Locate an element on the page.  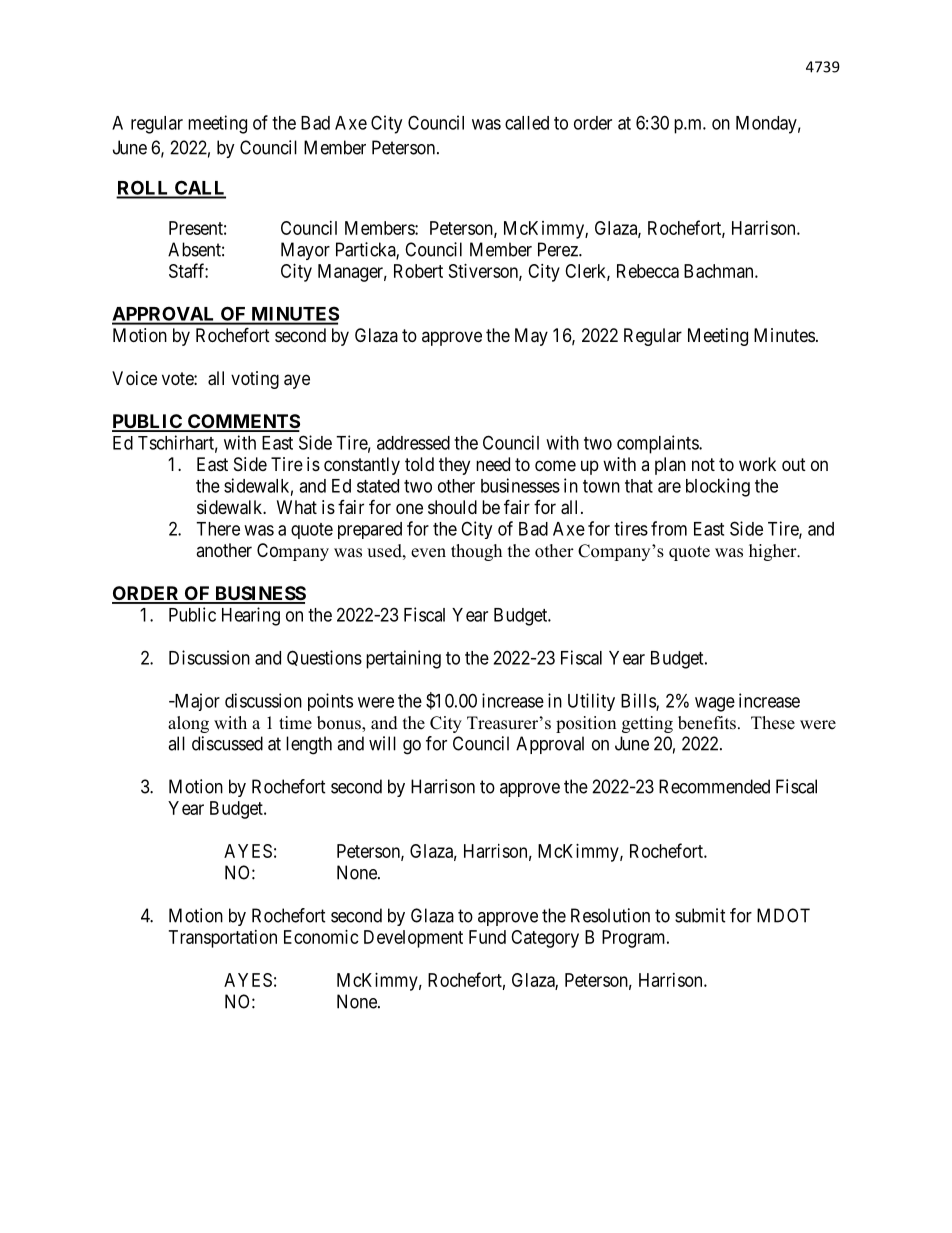
pertaining is located at coordinates (403, 659).
